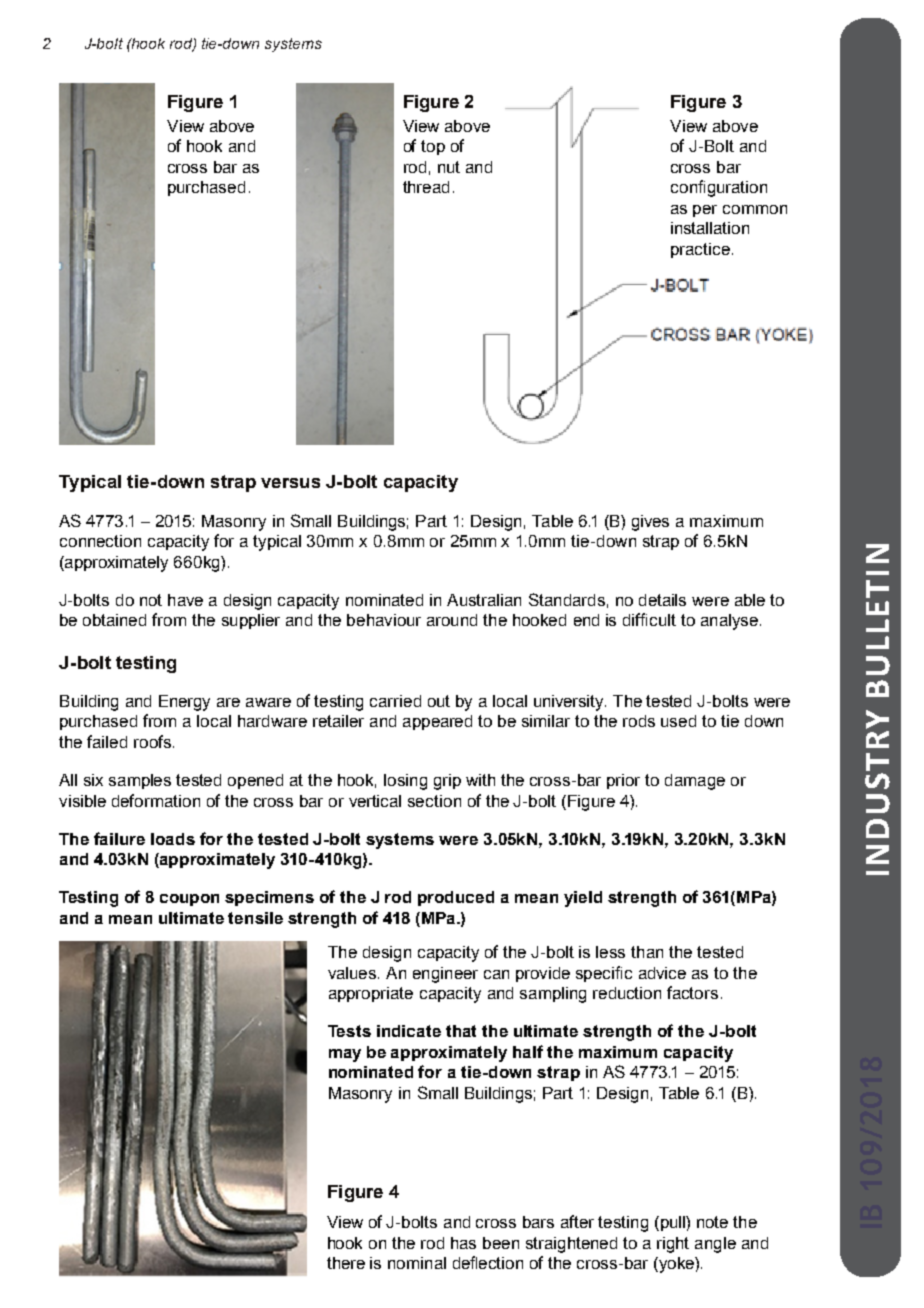  What do you see at coordinates (650, 523) in the screenshot?
I see `gives` at bounding box center [650, 523].
